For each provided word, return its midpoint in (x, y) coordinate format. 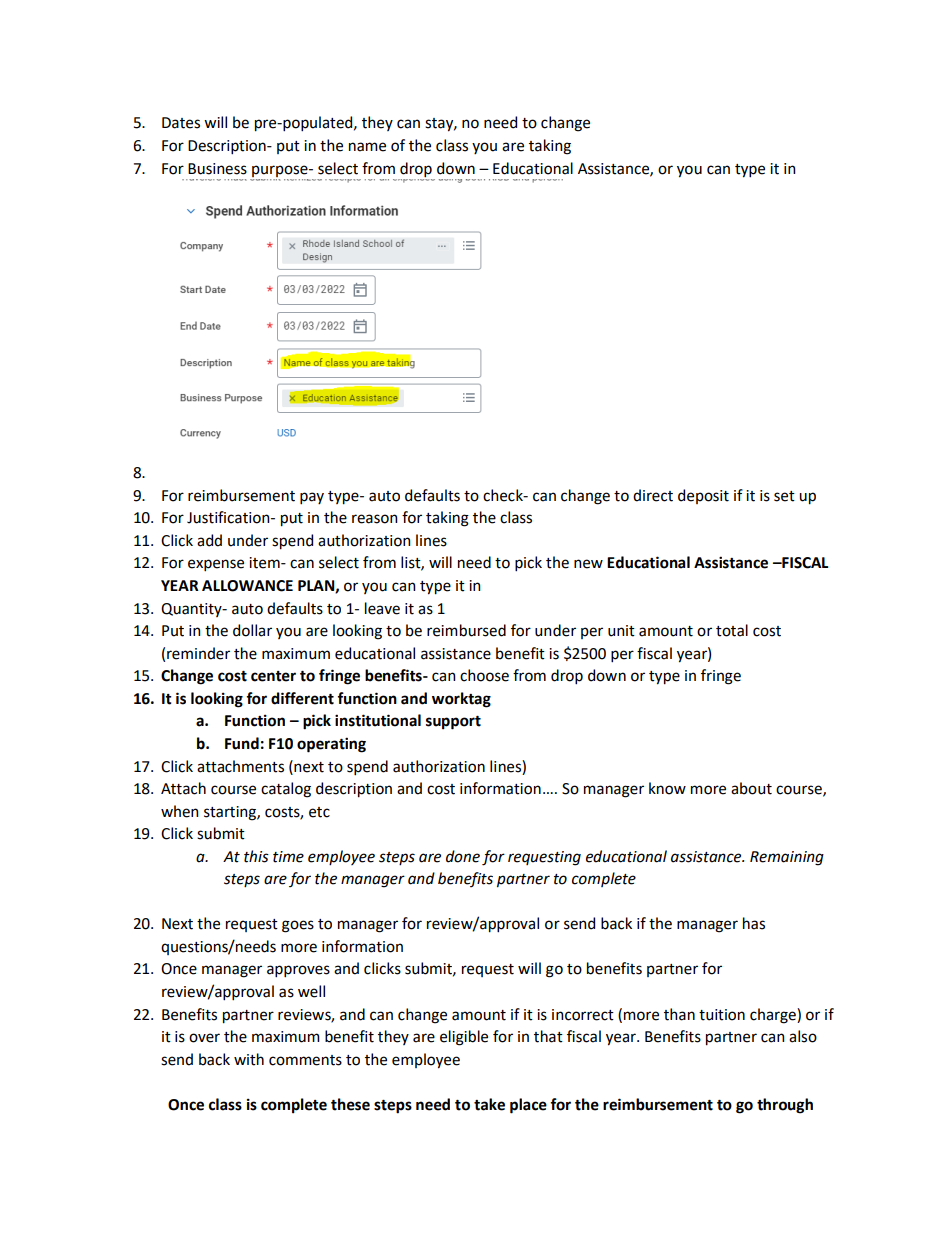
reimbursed (466, 630)
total (732, 630)
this (256, 856)
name (367, 147)
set (784, 496)
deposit (703, 496)
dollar (252, 630)
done (463, 856)
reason (375, 519)
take (489, 1104)
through (785, 1106)
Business (217, 169)
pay (312, 498)
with (249, 1059)
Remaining (787, 858)
